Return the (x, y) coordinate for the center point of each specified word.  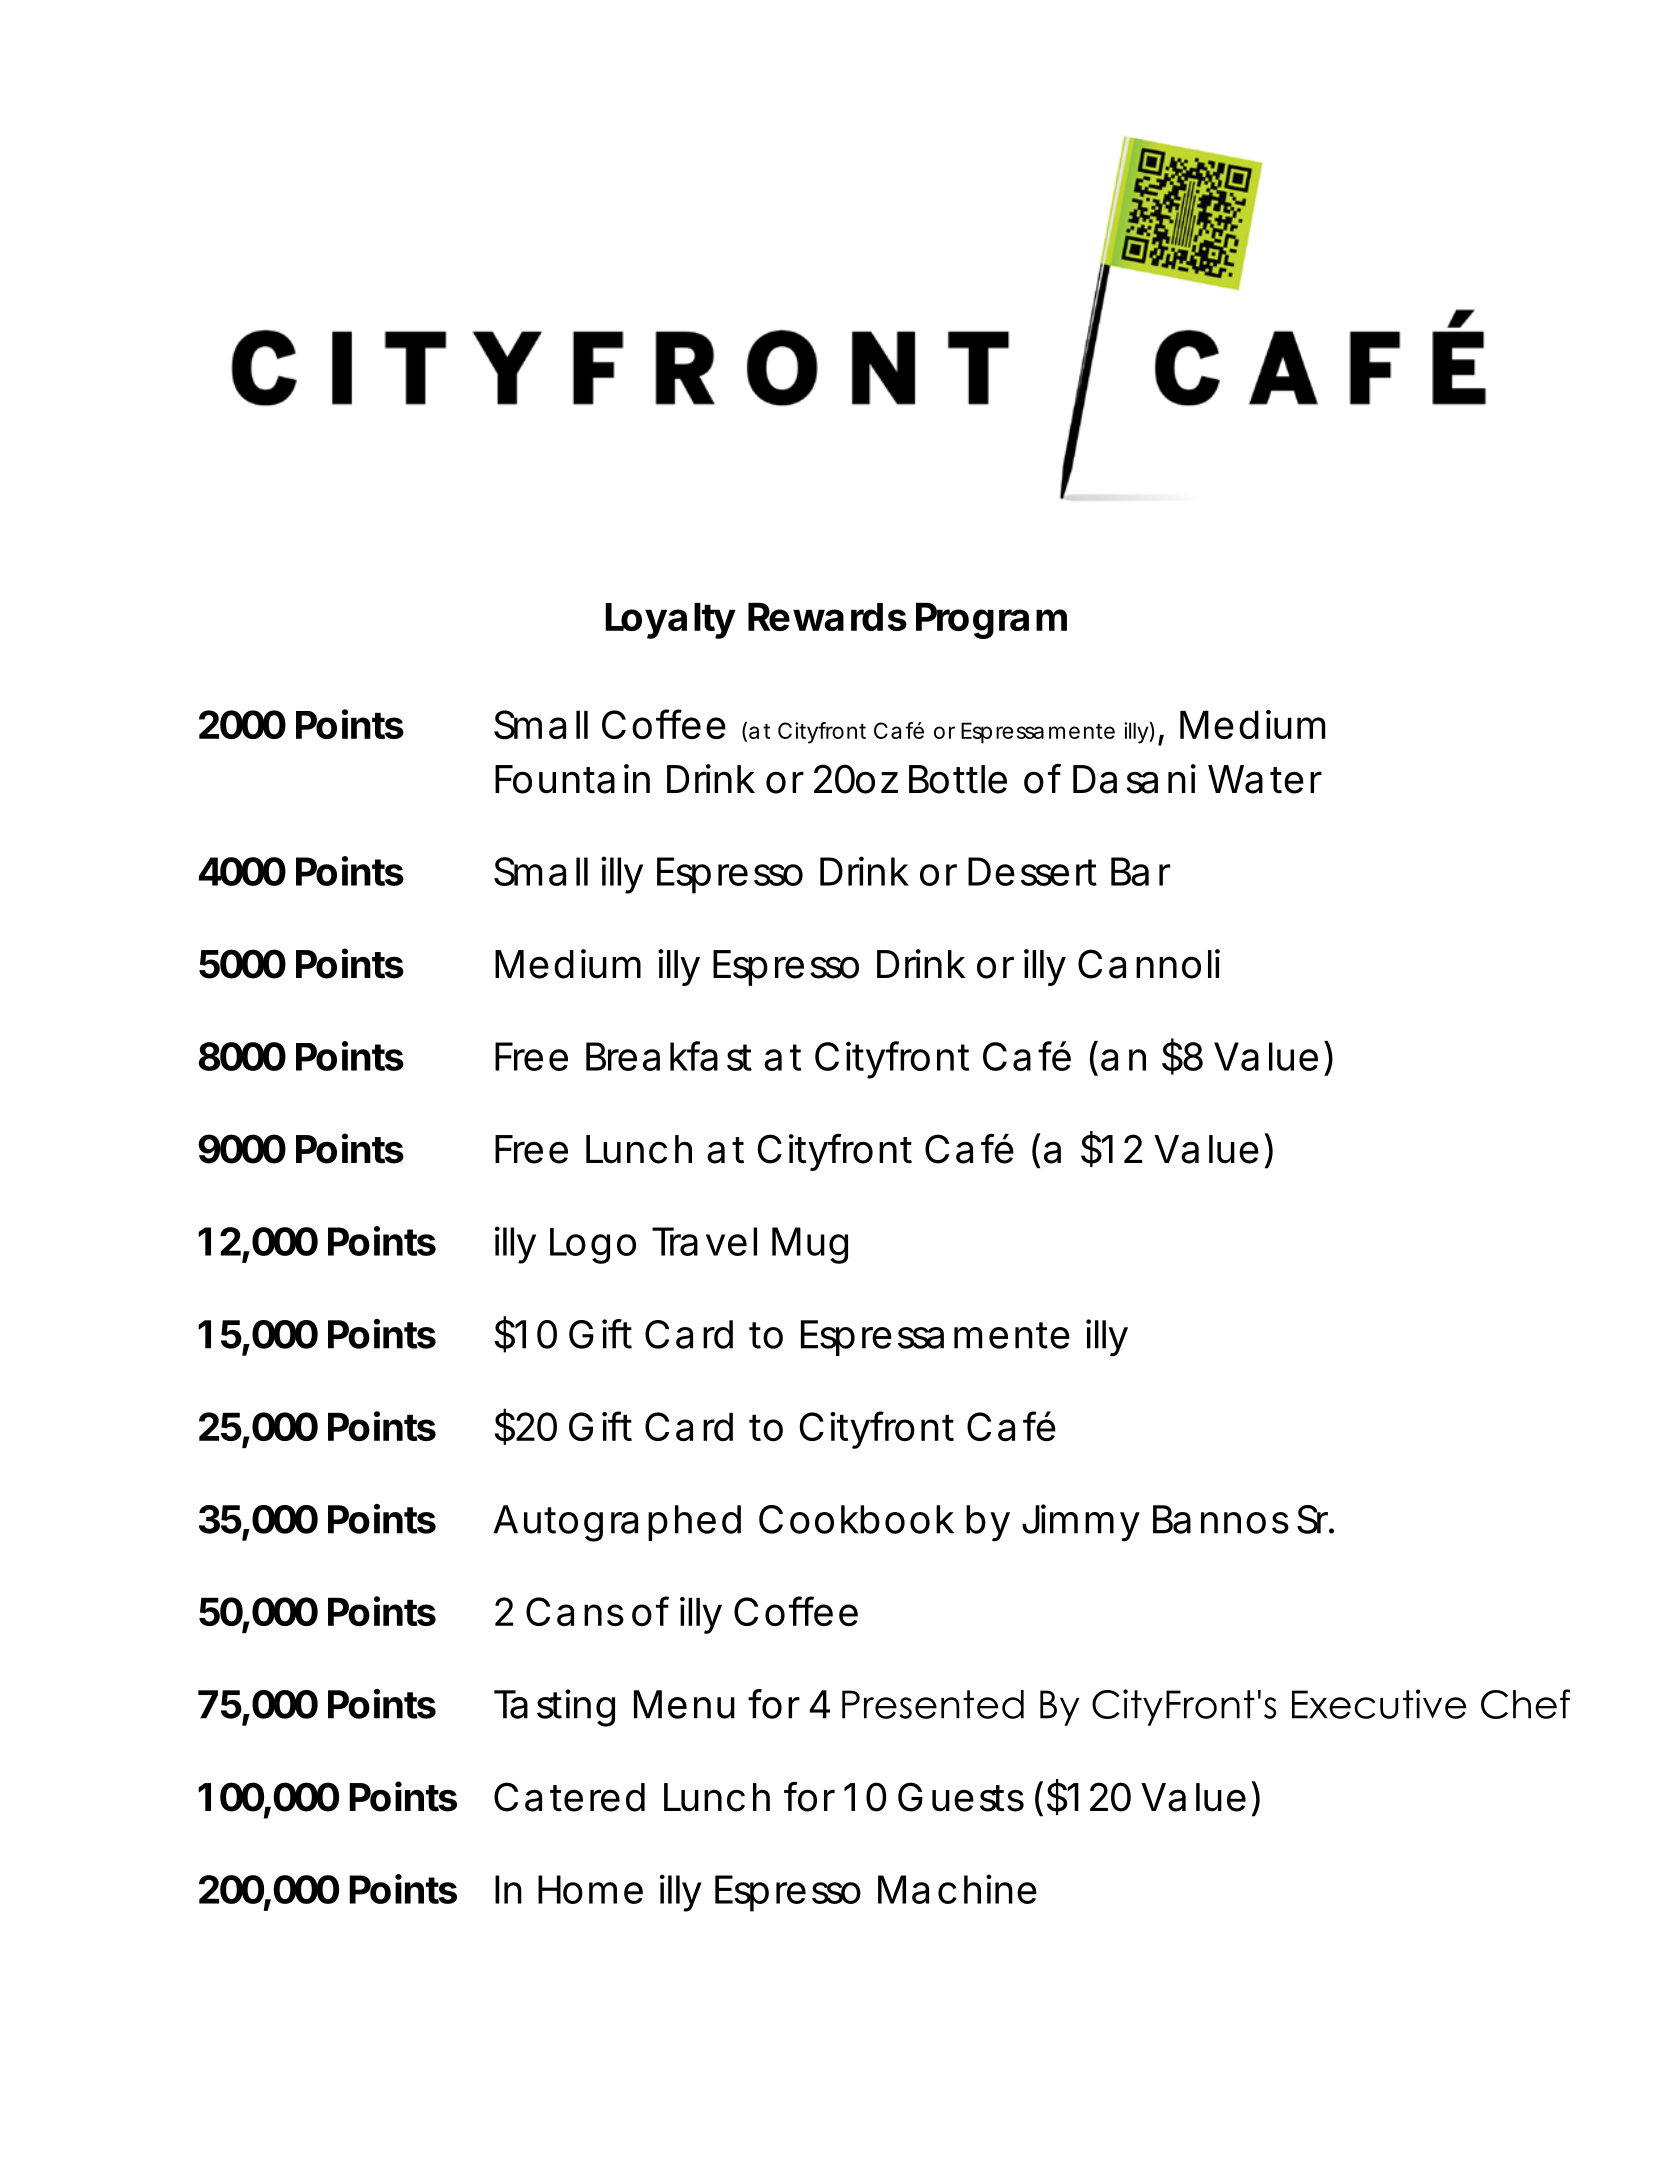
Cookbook (856, 1519)
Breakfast (669, 1056)
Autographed (617, 1523)
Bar (1140, 871)
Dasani (1134, 779)
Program (991, 621)
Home (590, 1889)
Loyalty (670, 621)
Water (1265, 779)
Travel (704, 1241)
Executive (1379, 1704)
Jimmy (1081, 1522)
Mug (810, 1245)
